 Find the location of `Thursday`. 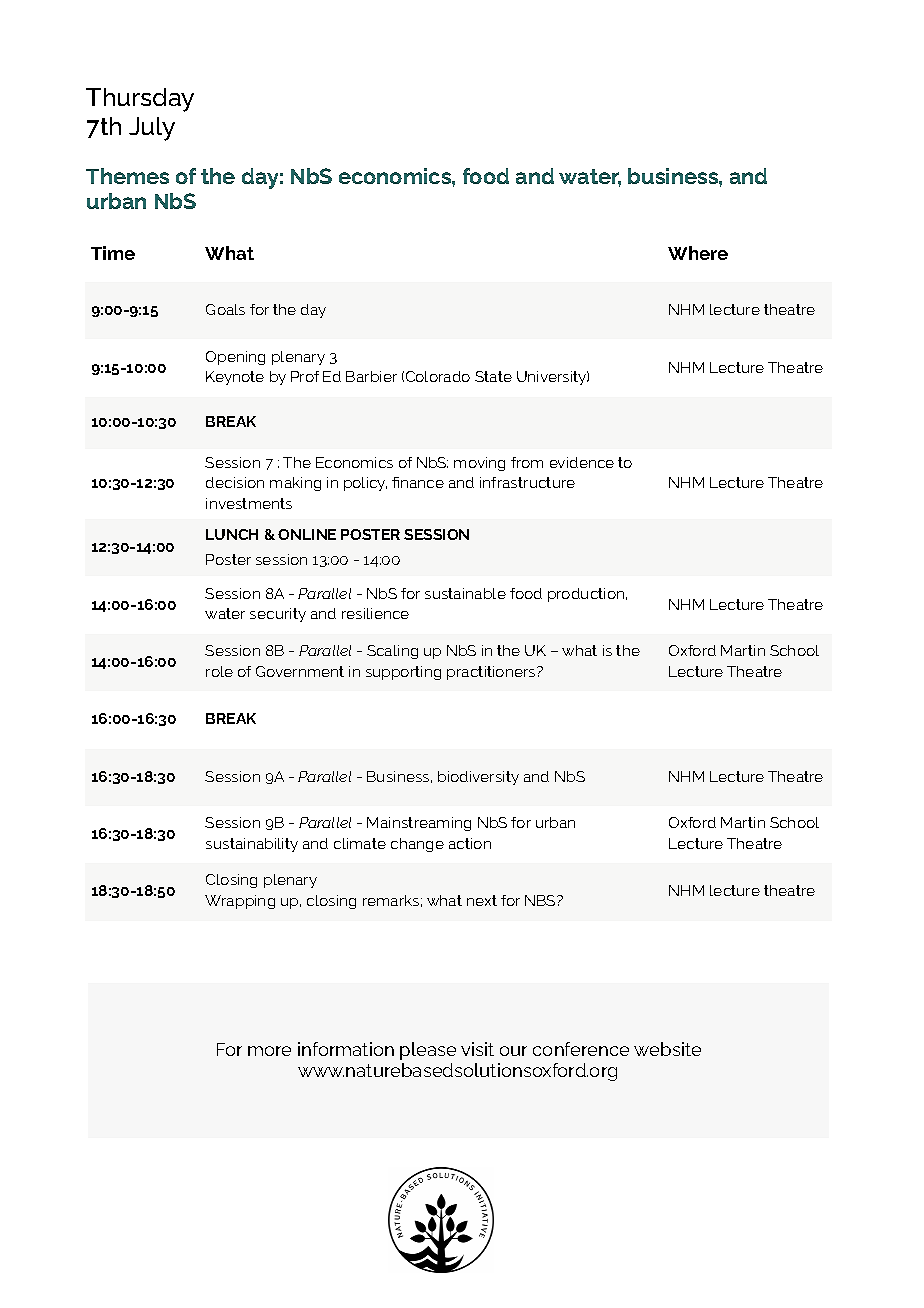

Thursday is located at coordinates (140, 100).
